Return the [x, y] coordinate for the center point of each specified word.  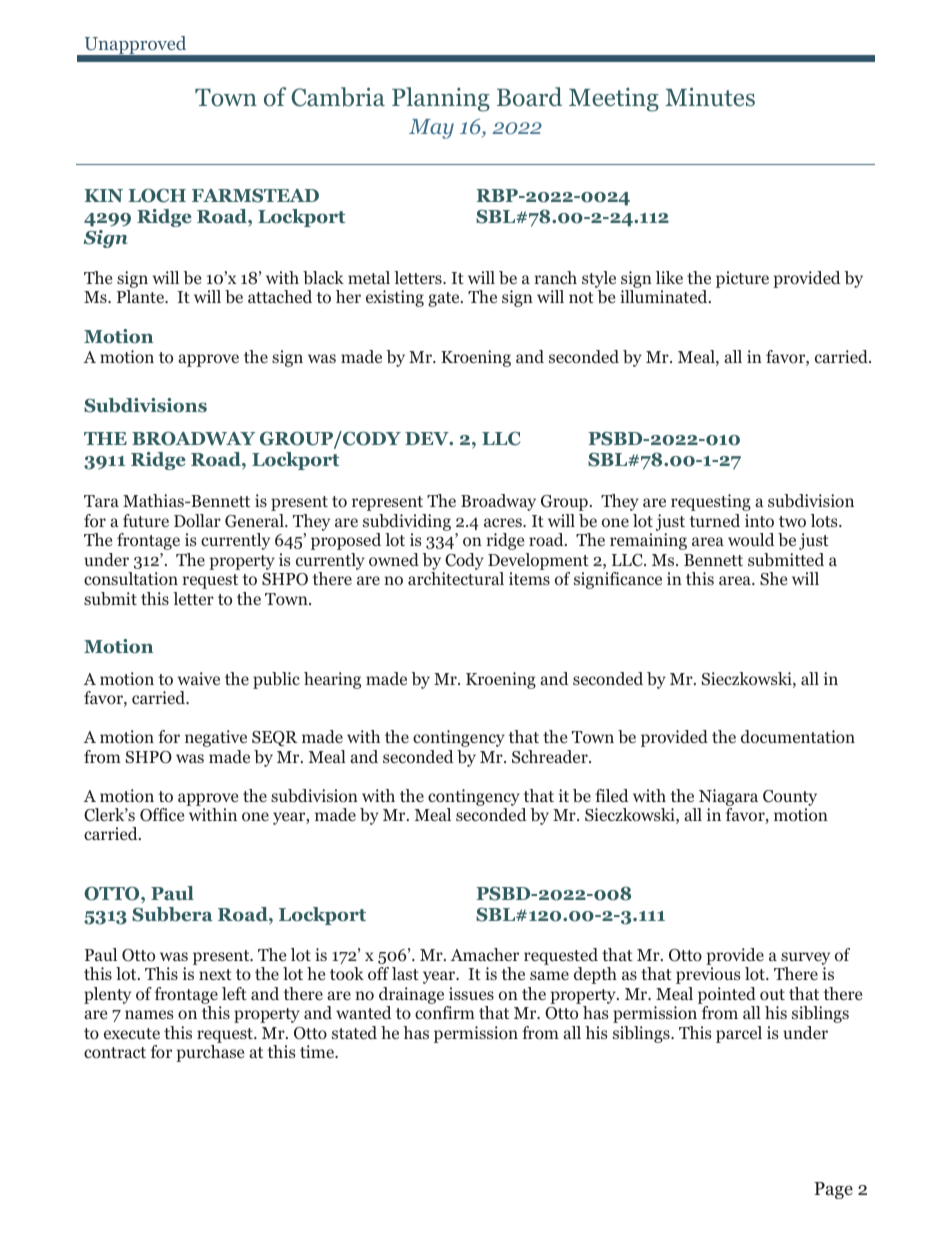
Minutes [710, 97]
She [773, 578]
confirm [445, 1013]
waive [199, 678]
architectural [456, 578]
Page [833, 1190]
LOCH [157, 195]
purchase [210, 1053]
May [431, 129]
